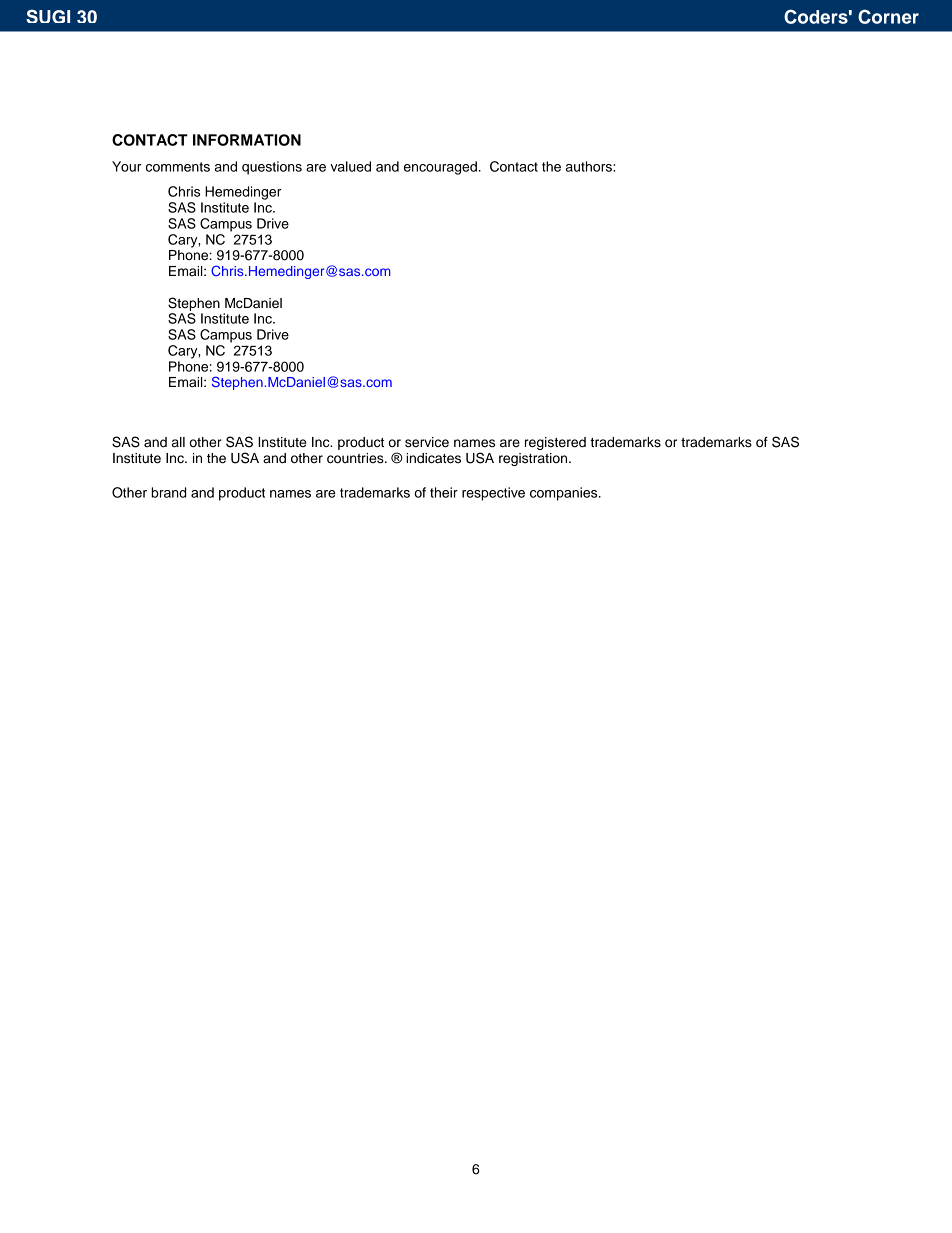 The image size is (952, 1233). Describe the element at coordinates (440, 168) in the screenshot. I see `encouraged` at that location.
